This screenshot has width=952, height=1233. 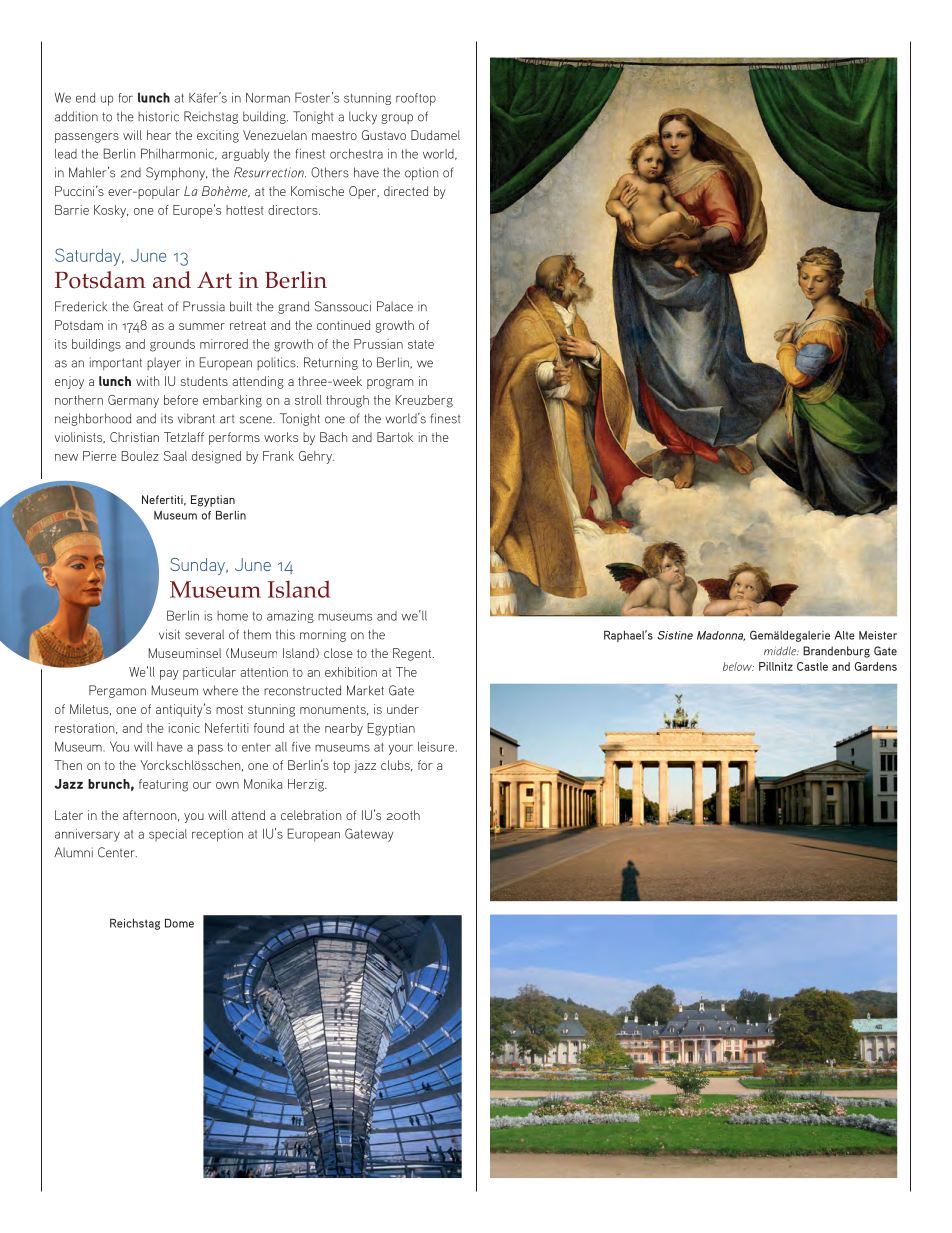 What do you see at coordinates (147, 381) in the screenshot?
I see `with` at bounding box center [147, 381].
